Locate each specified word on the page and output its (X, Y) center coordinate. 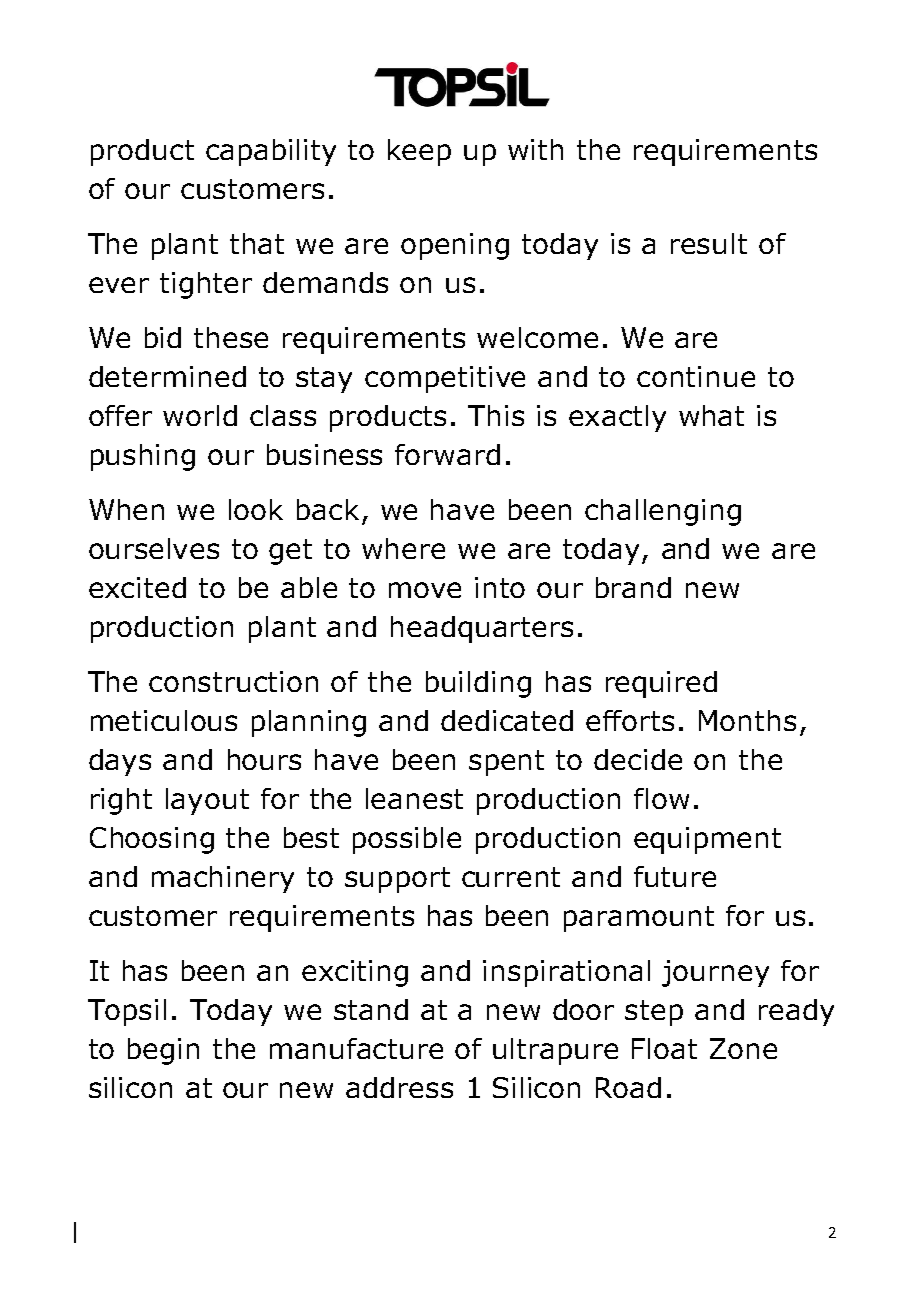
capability (271, 152)
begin (163, 1051)
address (399, 1087)
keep (419, 152)
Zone (743, 1048)
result (709, 243)
